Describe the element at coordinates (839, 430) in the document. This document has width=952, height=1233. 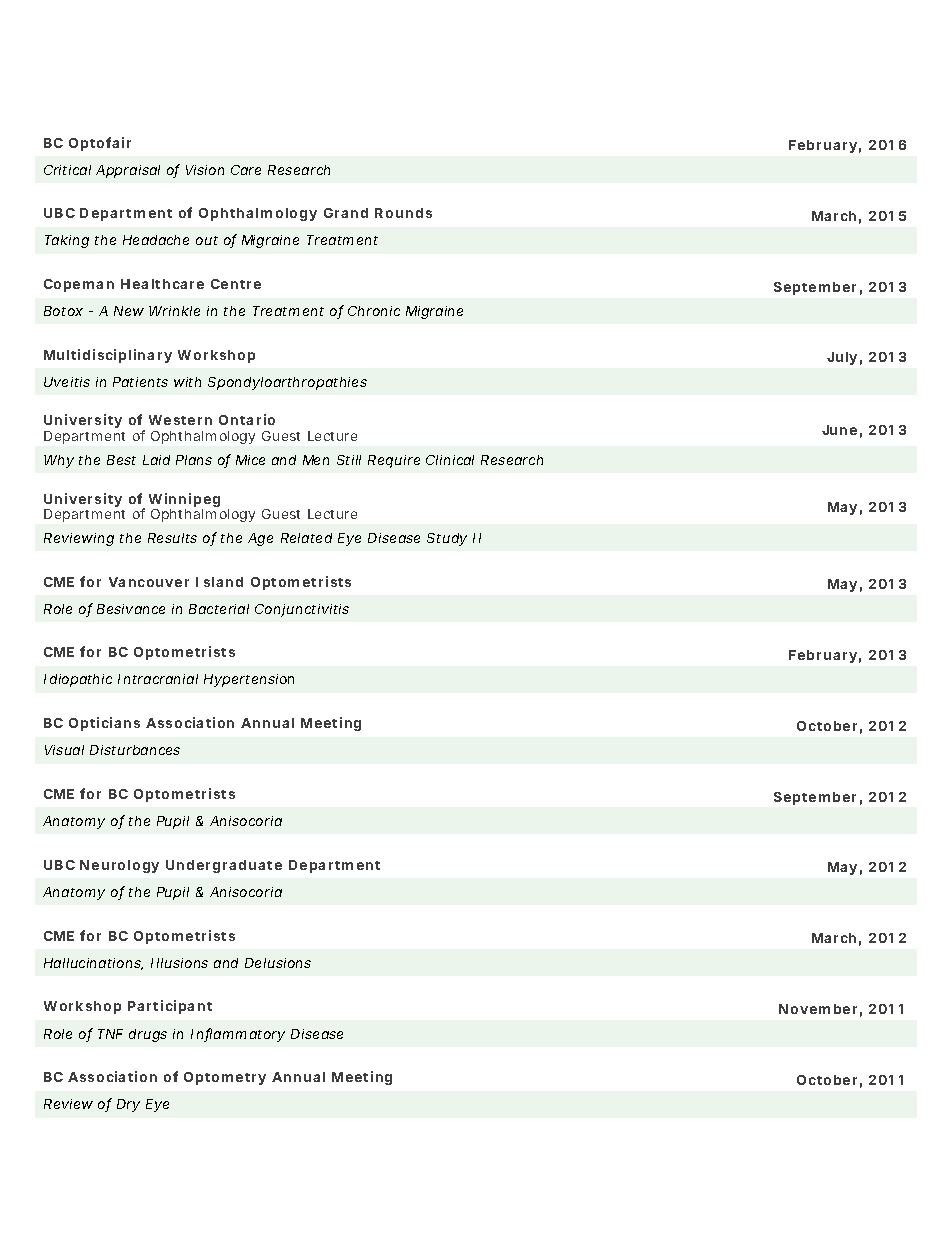
I see `June` at that location.
